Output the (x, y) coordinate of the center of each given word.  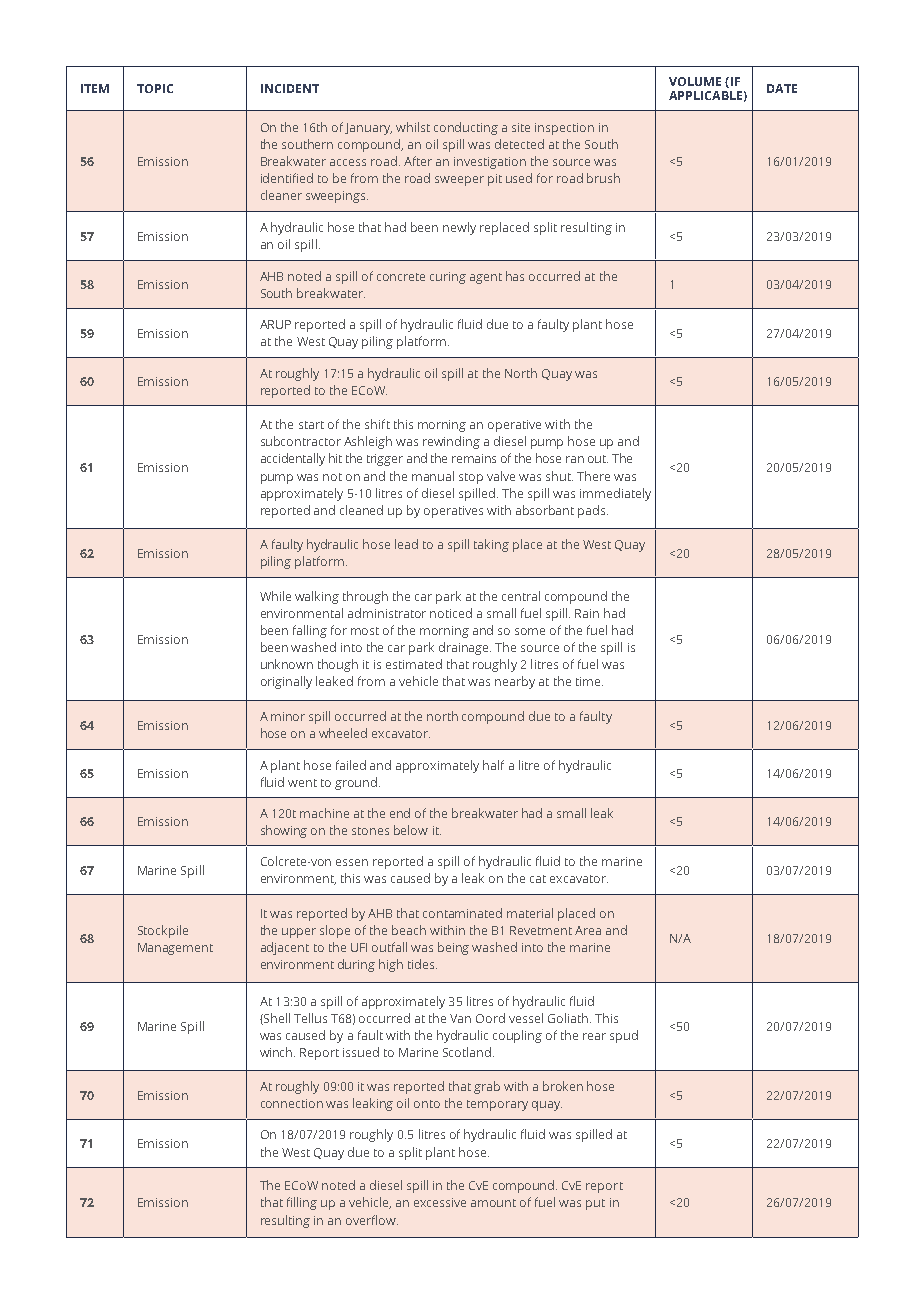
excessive (440, 1202)
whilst (413, 127)
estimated (414, 664)
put (595, 1204)
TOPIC (155, 88)
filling (302, 1203)
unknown (287, 664)
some (530, 631)
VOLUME (695, 81)
